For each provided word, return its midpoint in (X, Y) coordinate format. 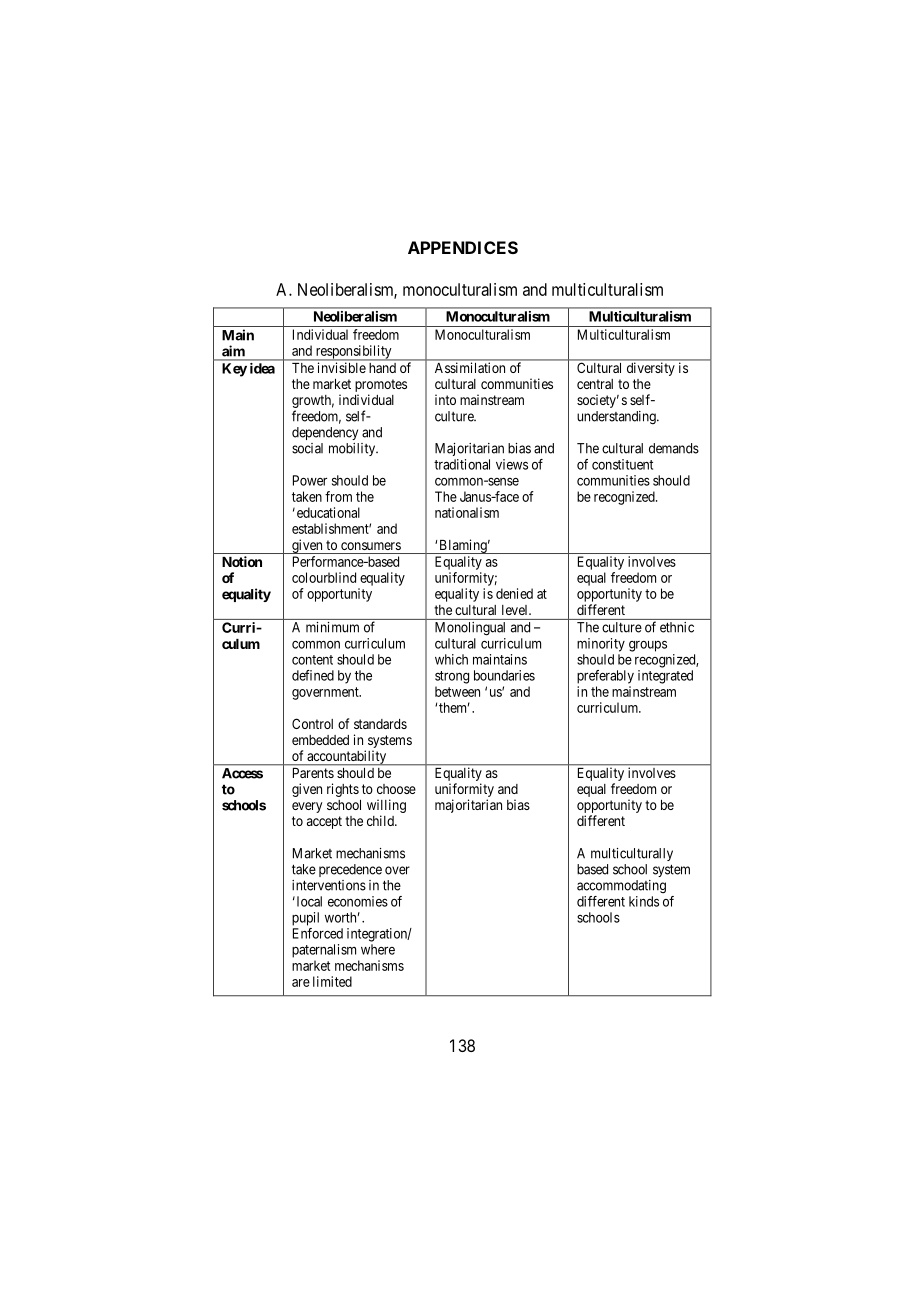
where (378, 949)
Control (312, 723)
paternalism (324, 951)
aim (233, 350)
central (595, 384)
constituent (622, 464)
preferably (605, 677)
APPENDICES (463, 247)
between (457, 691)
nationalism (467, 512)
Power (310, 480)
